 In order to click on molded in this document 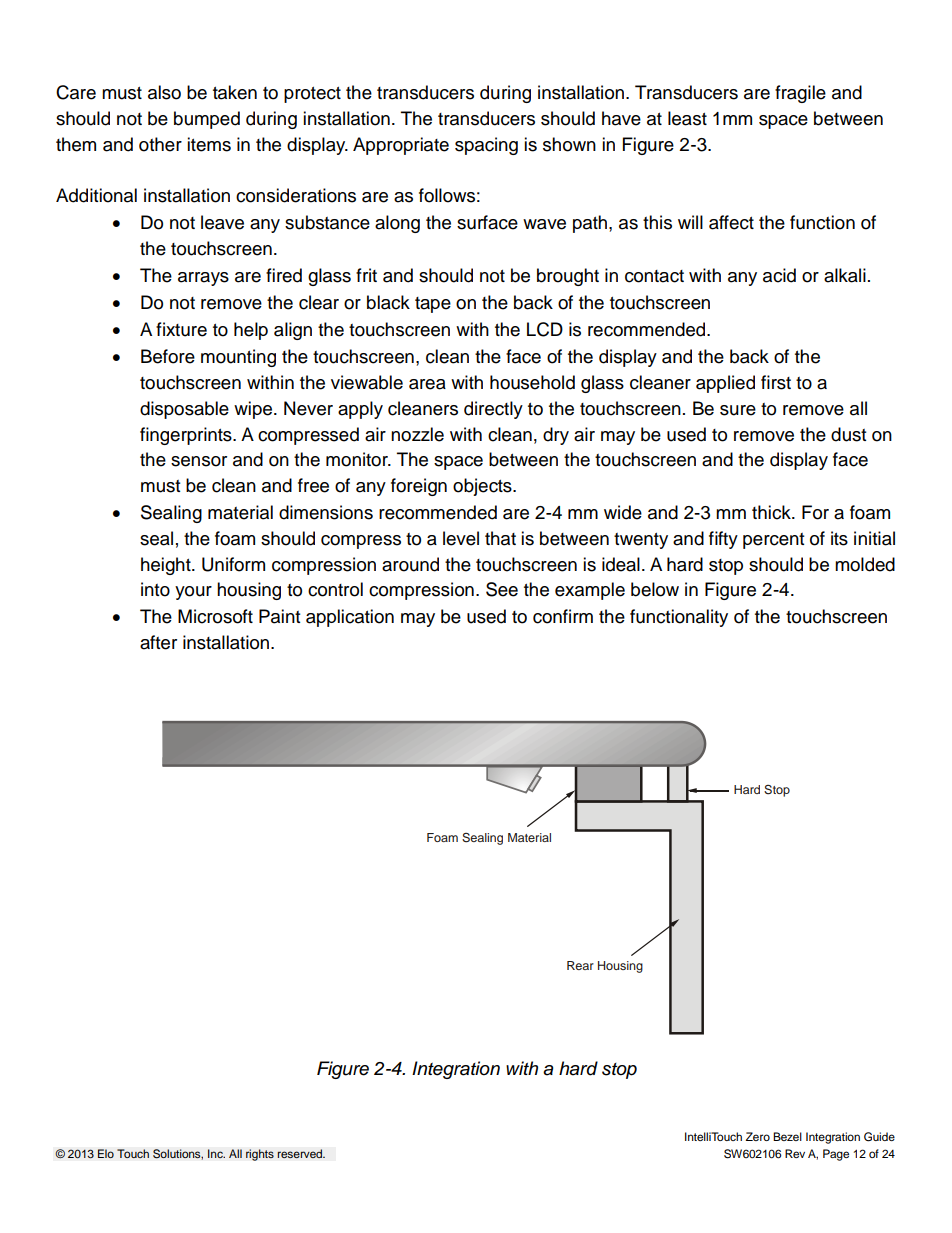, I will do `click(865, 564)`.
